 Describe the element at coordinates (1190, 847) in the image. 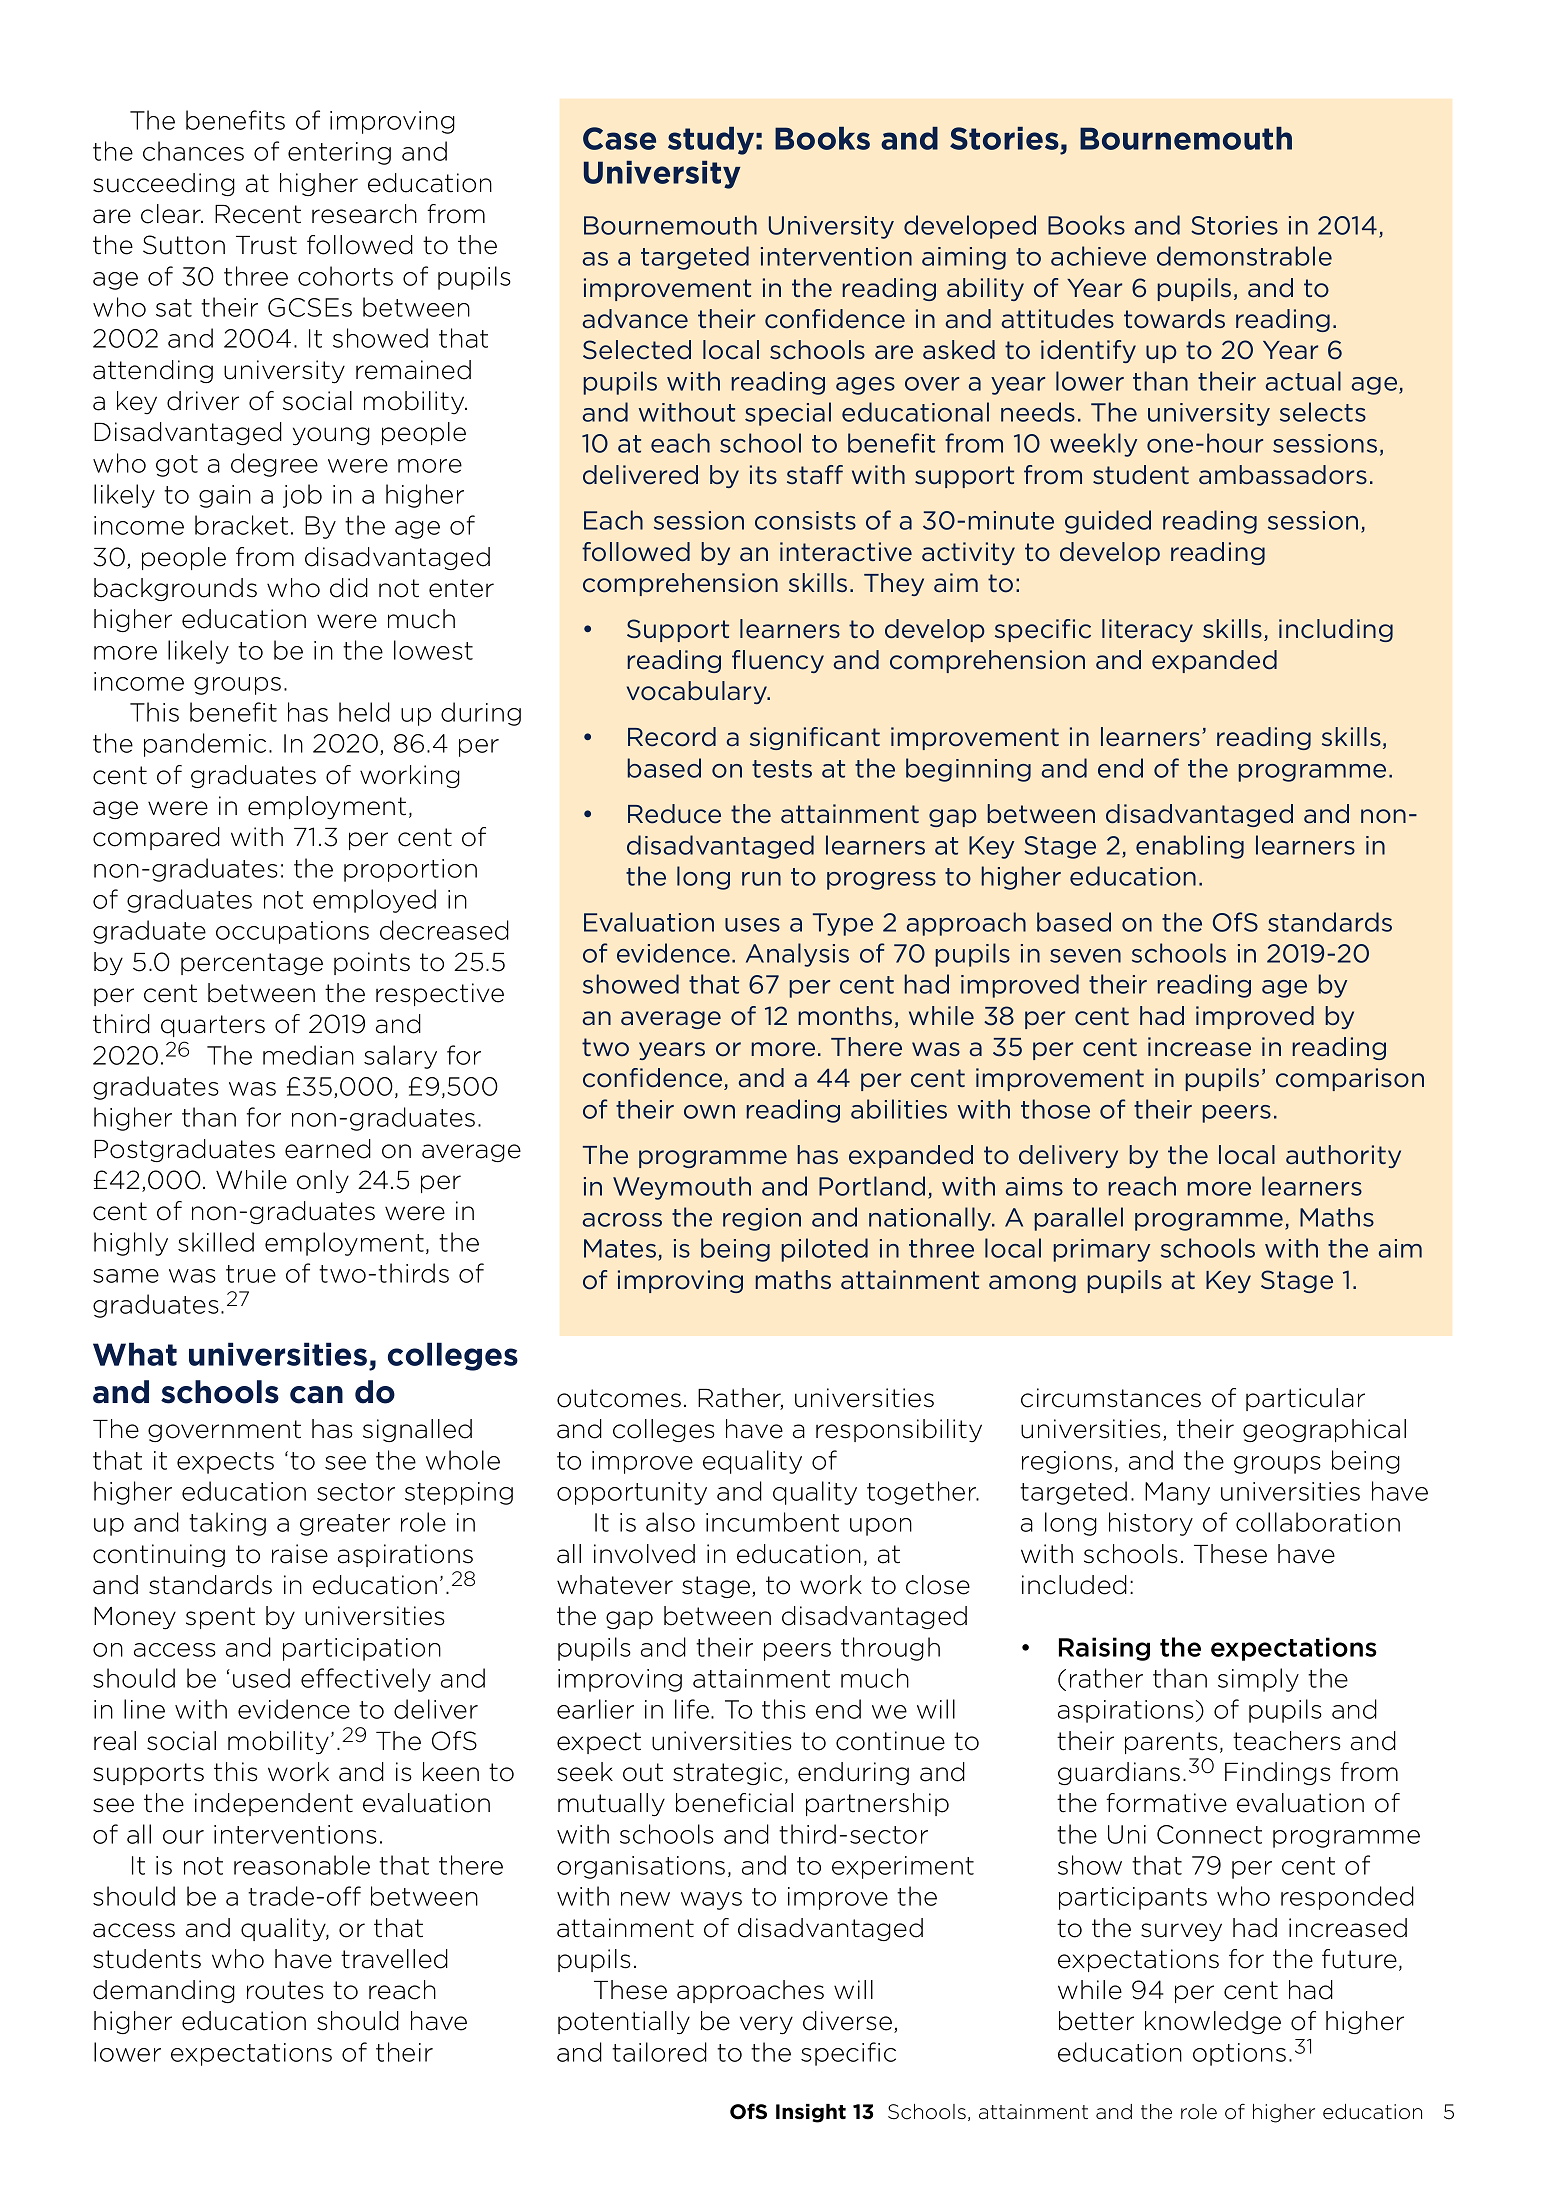

I see `enabling` at that location.
